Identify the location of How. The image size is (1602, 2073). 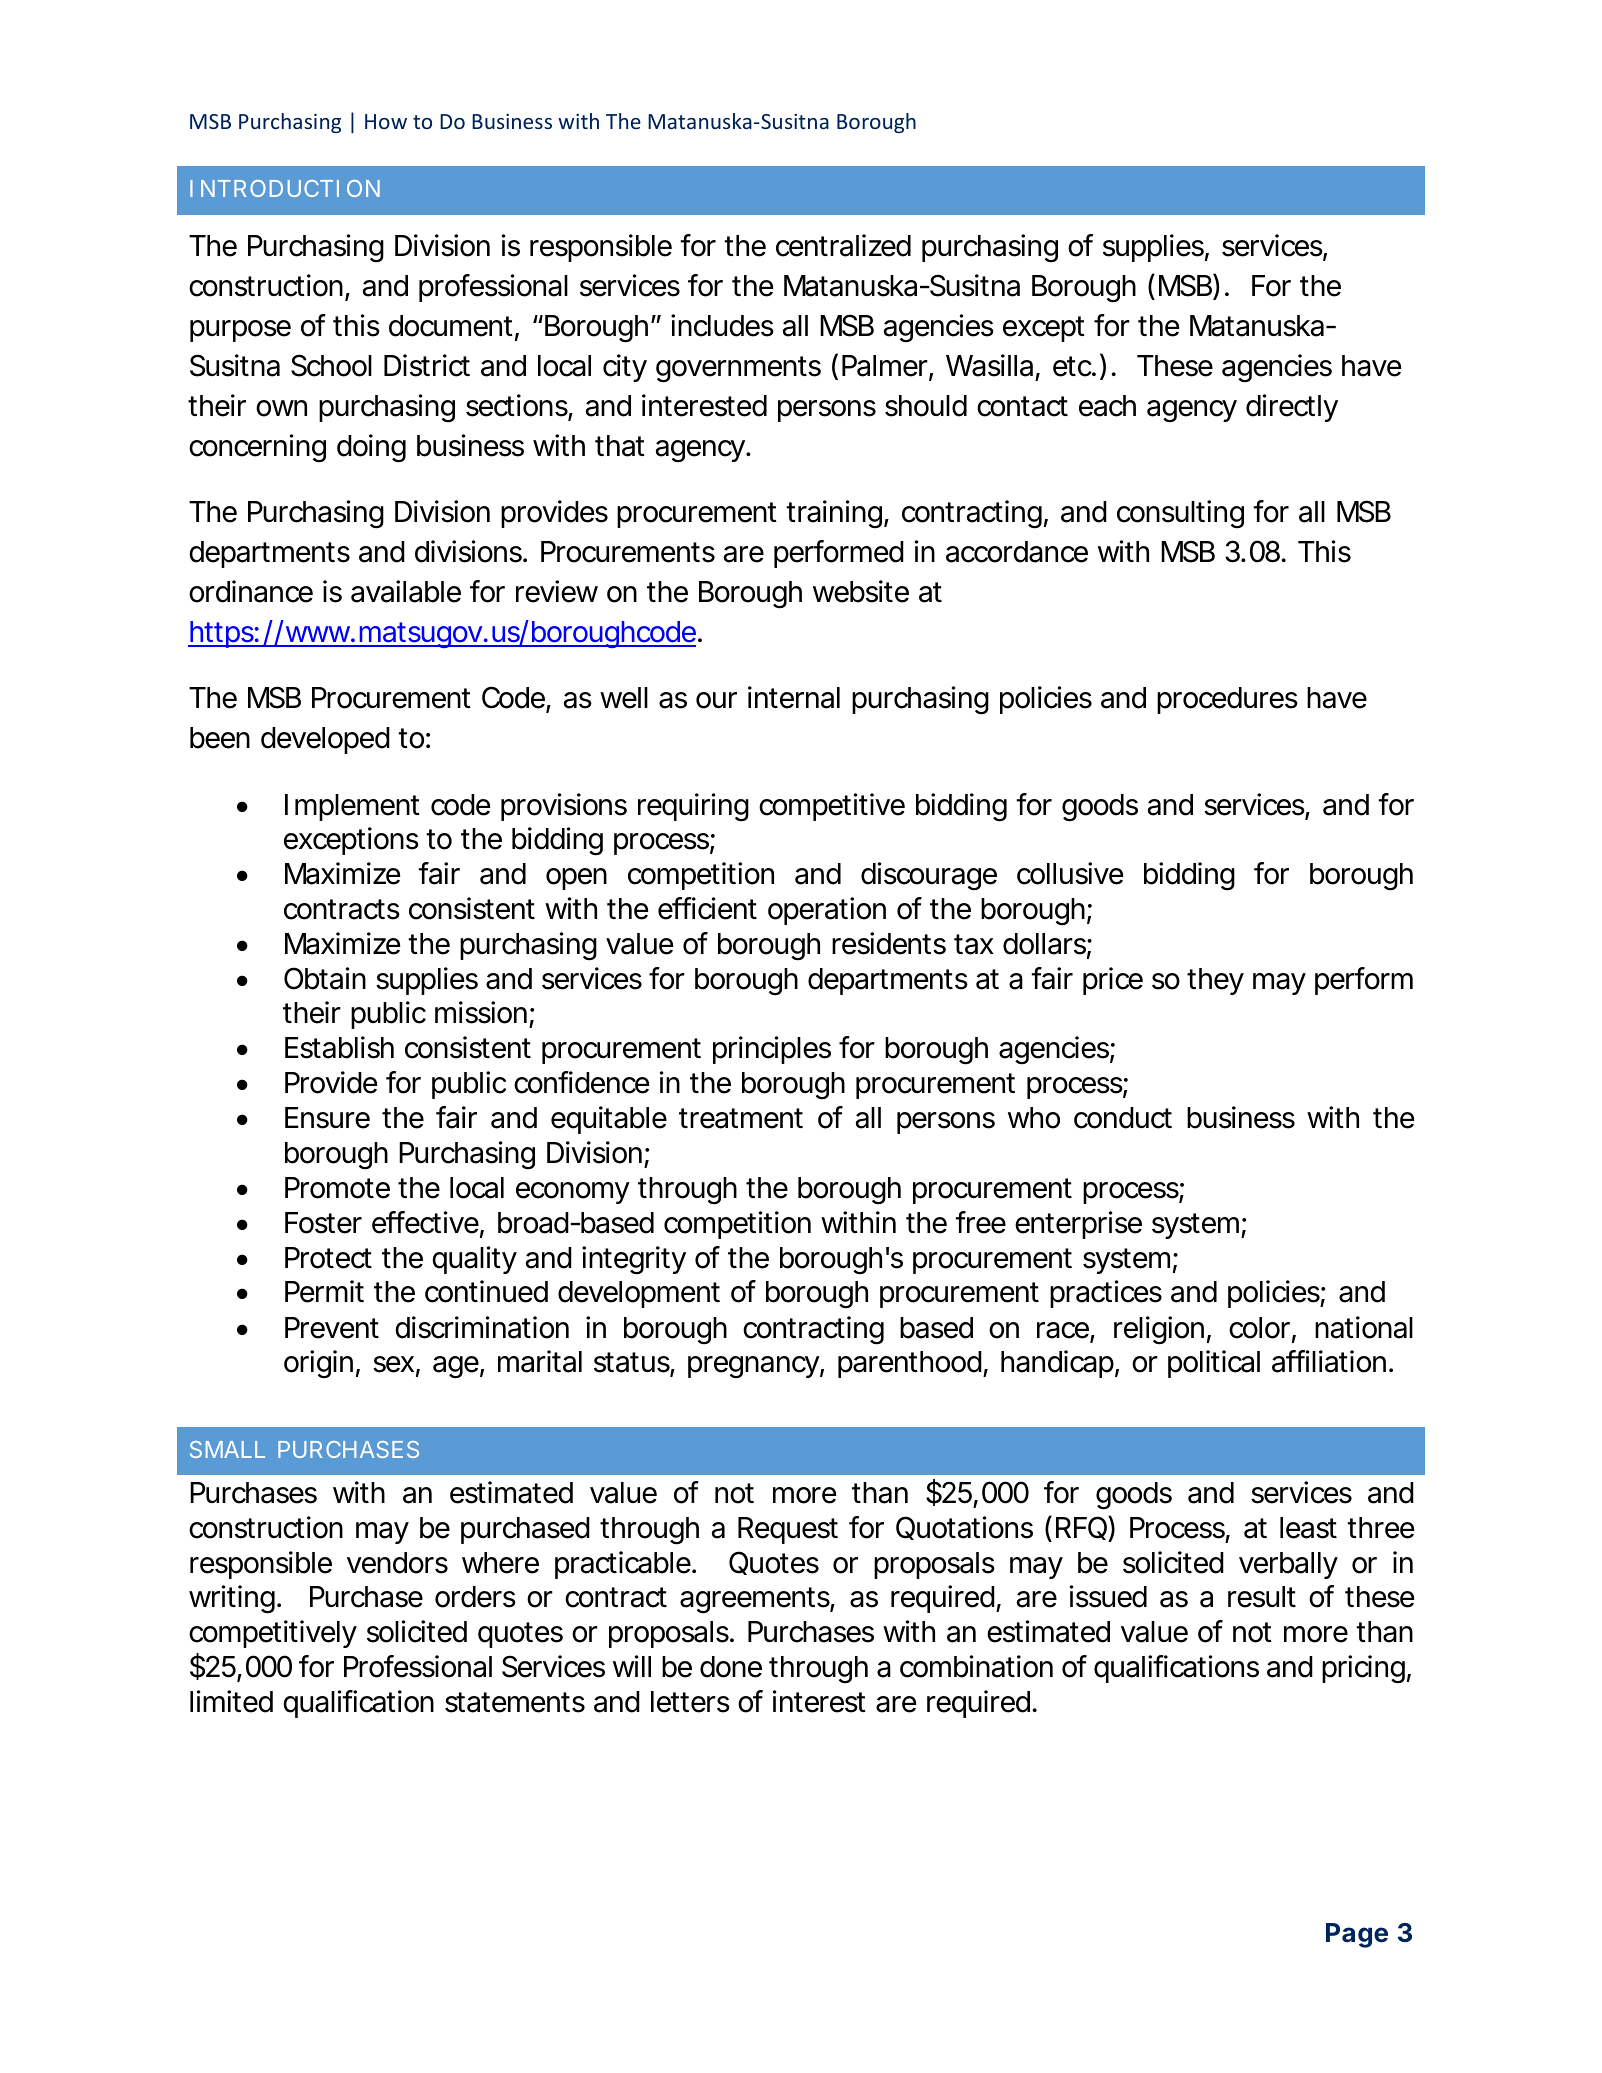
(386, 121).
